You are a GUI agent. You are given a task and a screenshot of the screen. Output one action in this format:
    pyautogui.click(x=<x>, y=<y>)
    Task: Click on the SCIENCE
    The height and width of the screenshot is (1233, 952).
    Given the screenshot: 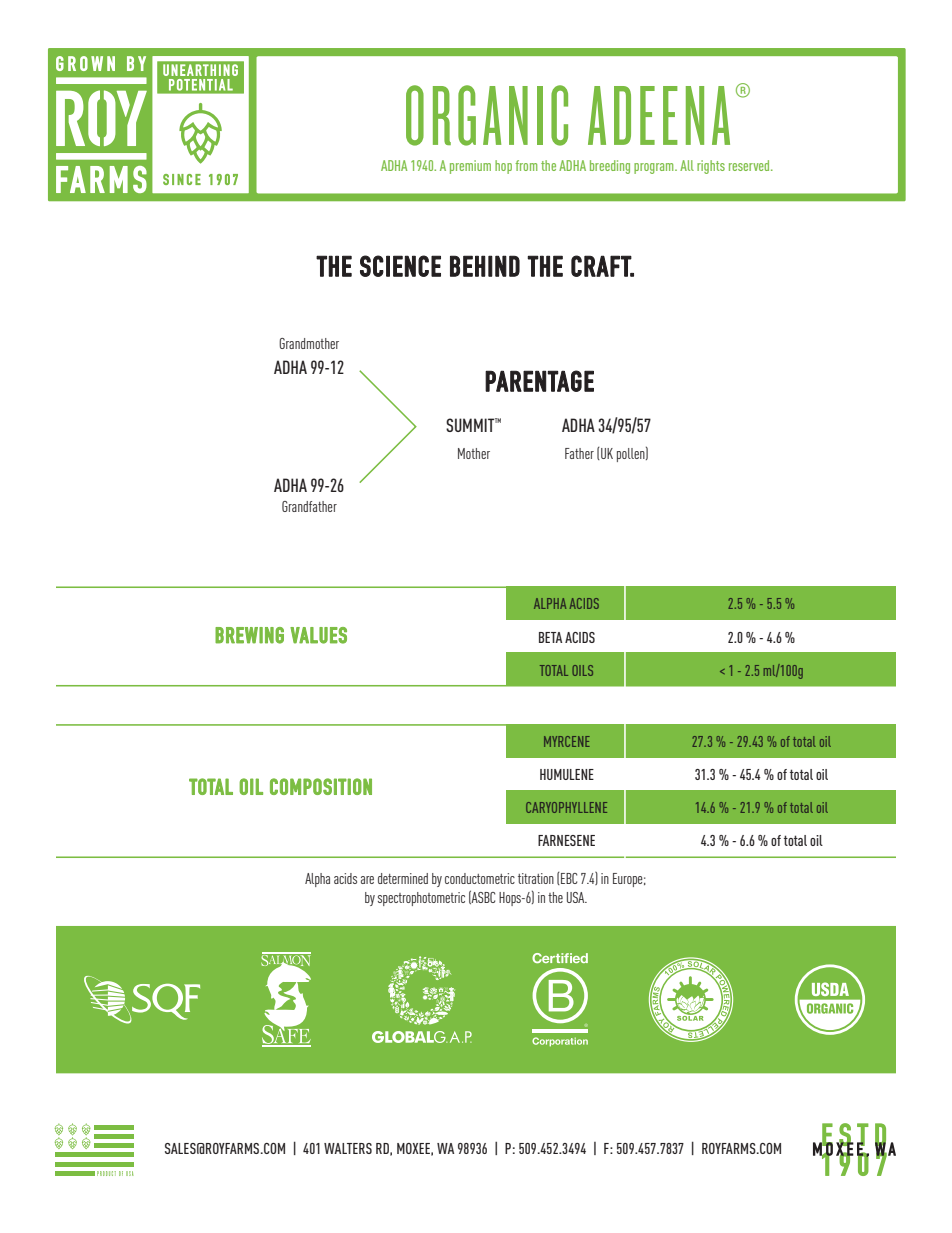 What is the action you would take?
    pyautogui.click(x=400, y=266)
